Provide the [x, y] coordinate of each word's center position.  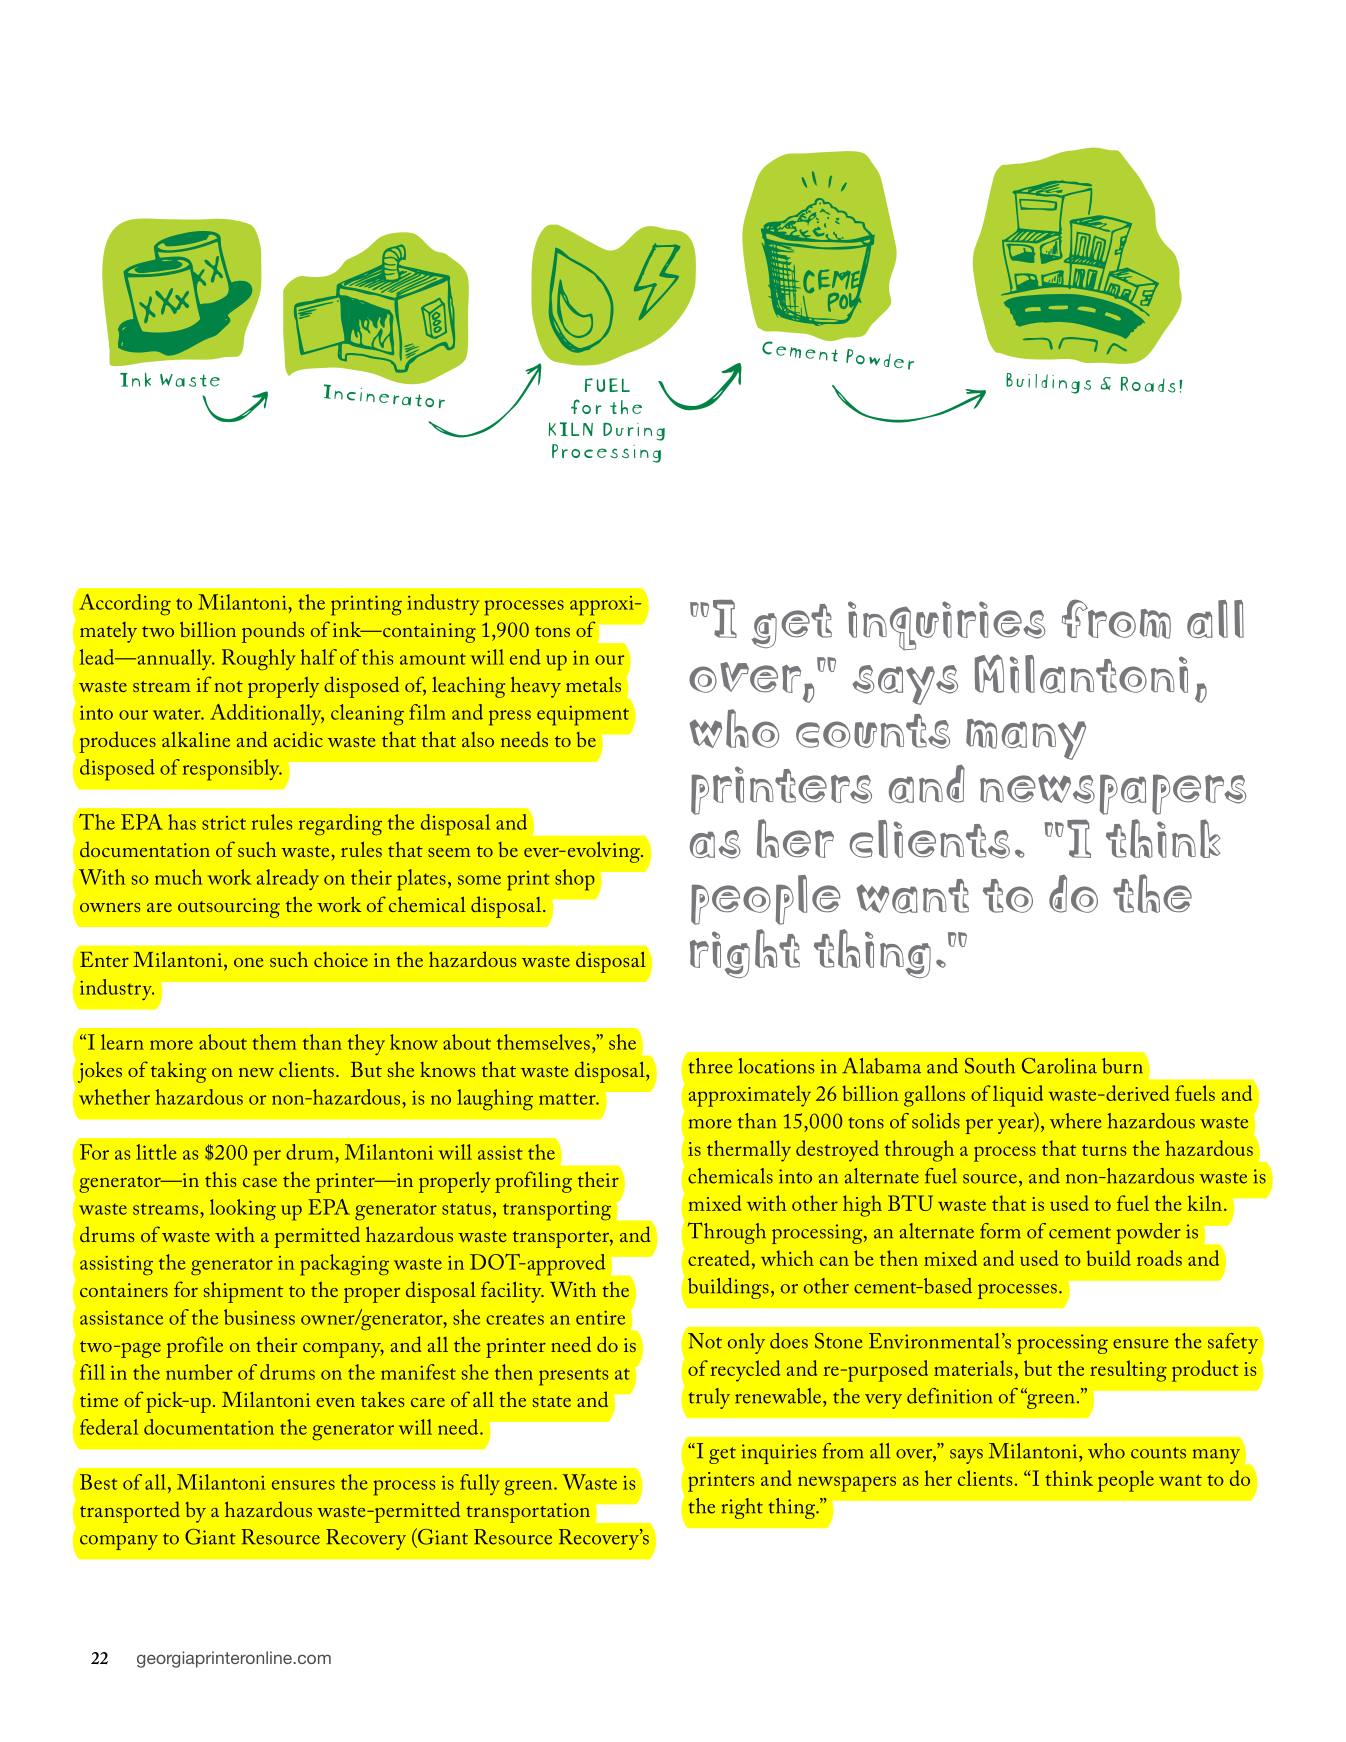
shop [575, 880]
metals [593, 684]
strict [224, 823]
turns [1104, 1150]
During [634, 432]
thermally [749, 1151]
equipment [583, 716]
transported [130, 1512]
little [156, 1152]
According [125, 605]
